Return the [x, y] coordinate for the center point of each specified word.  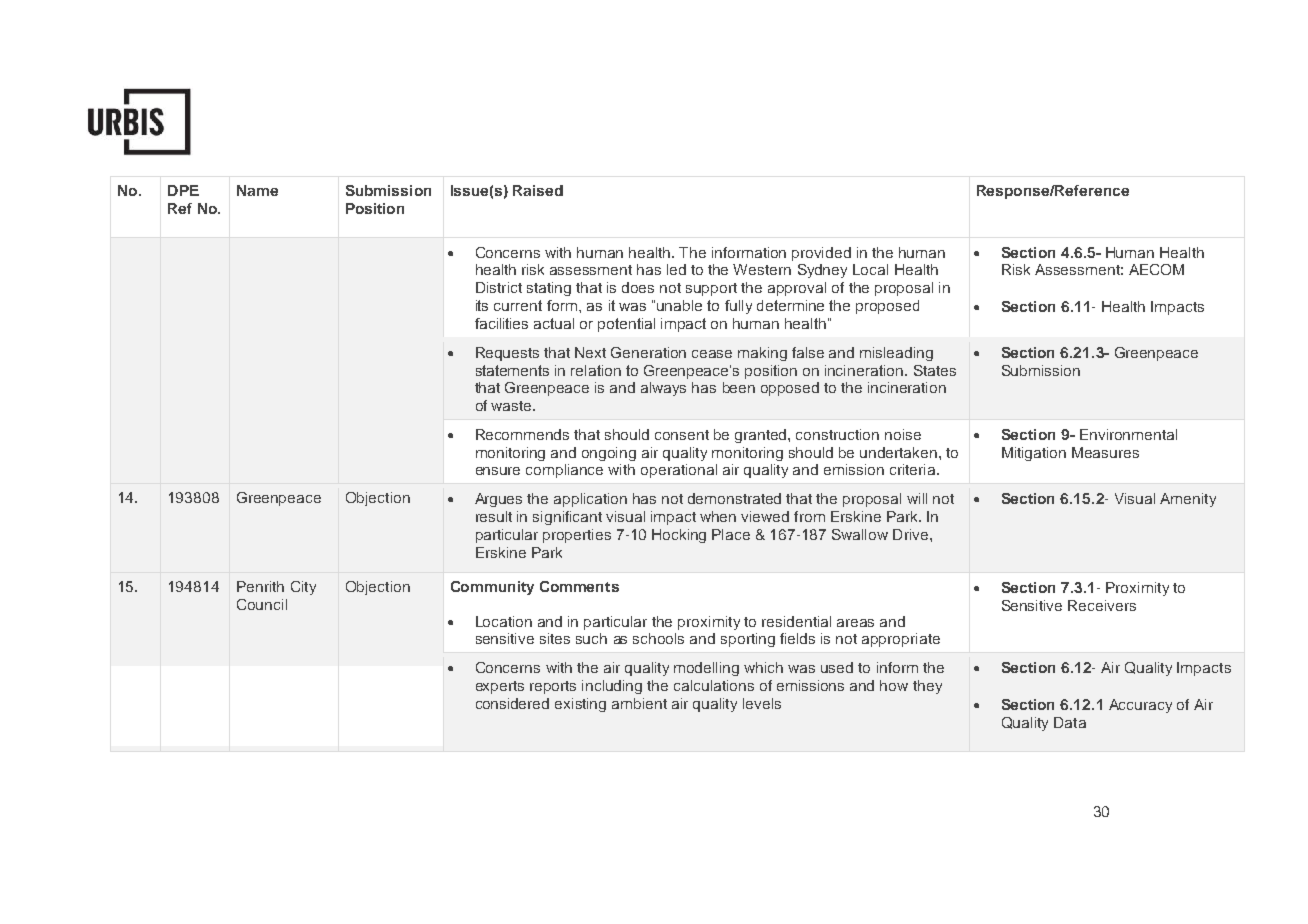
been [739, 387]
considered [512, 703]
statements [512, 370]
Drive [912, 534]
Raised [538, 190]
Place [731, 534]
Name [257, 190]
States [935, 370]
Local [870, 269]
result [494, 516]
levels [762, 703]
